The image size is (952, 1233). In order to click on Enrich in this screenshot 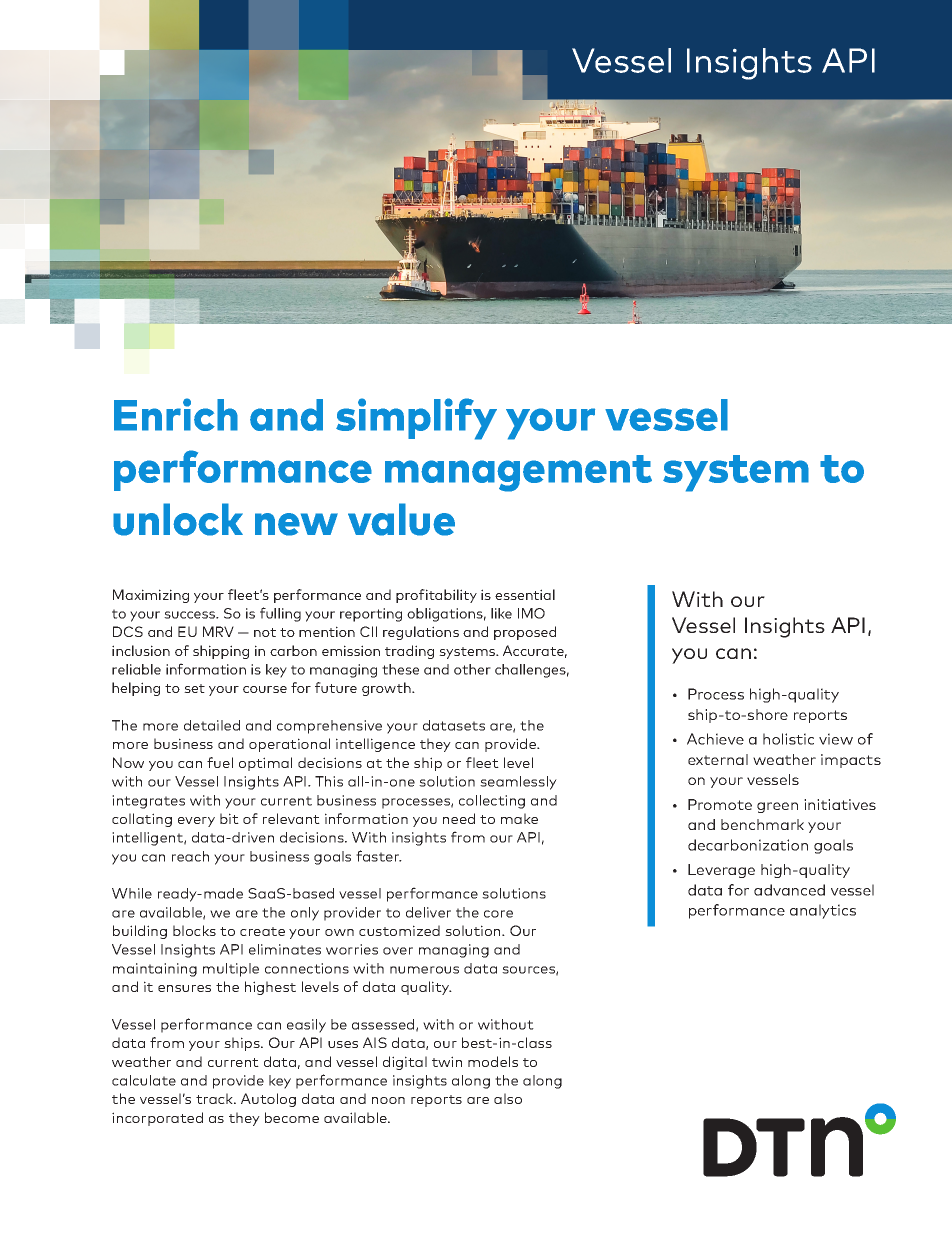, I will do `click(176, 414)`.
